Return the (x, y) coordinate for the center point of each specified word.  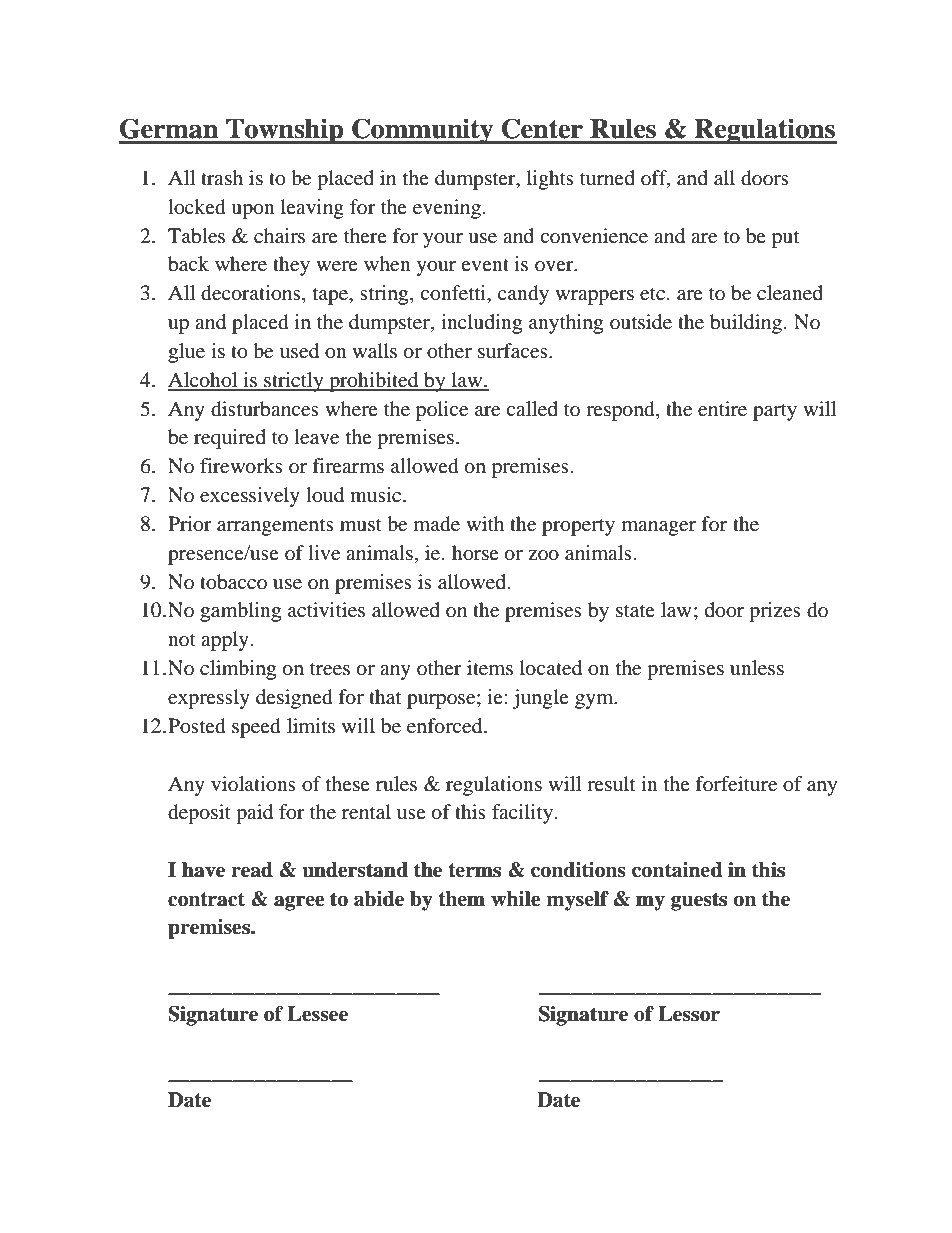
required (230, 439)
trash (222, 177)
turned (607, 177)
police (442, 411)
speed (256, 728)
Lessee (317, 1014)
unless (757, 668)
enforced (446, 726)
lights (550, 180)
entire (722, 409)
